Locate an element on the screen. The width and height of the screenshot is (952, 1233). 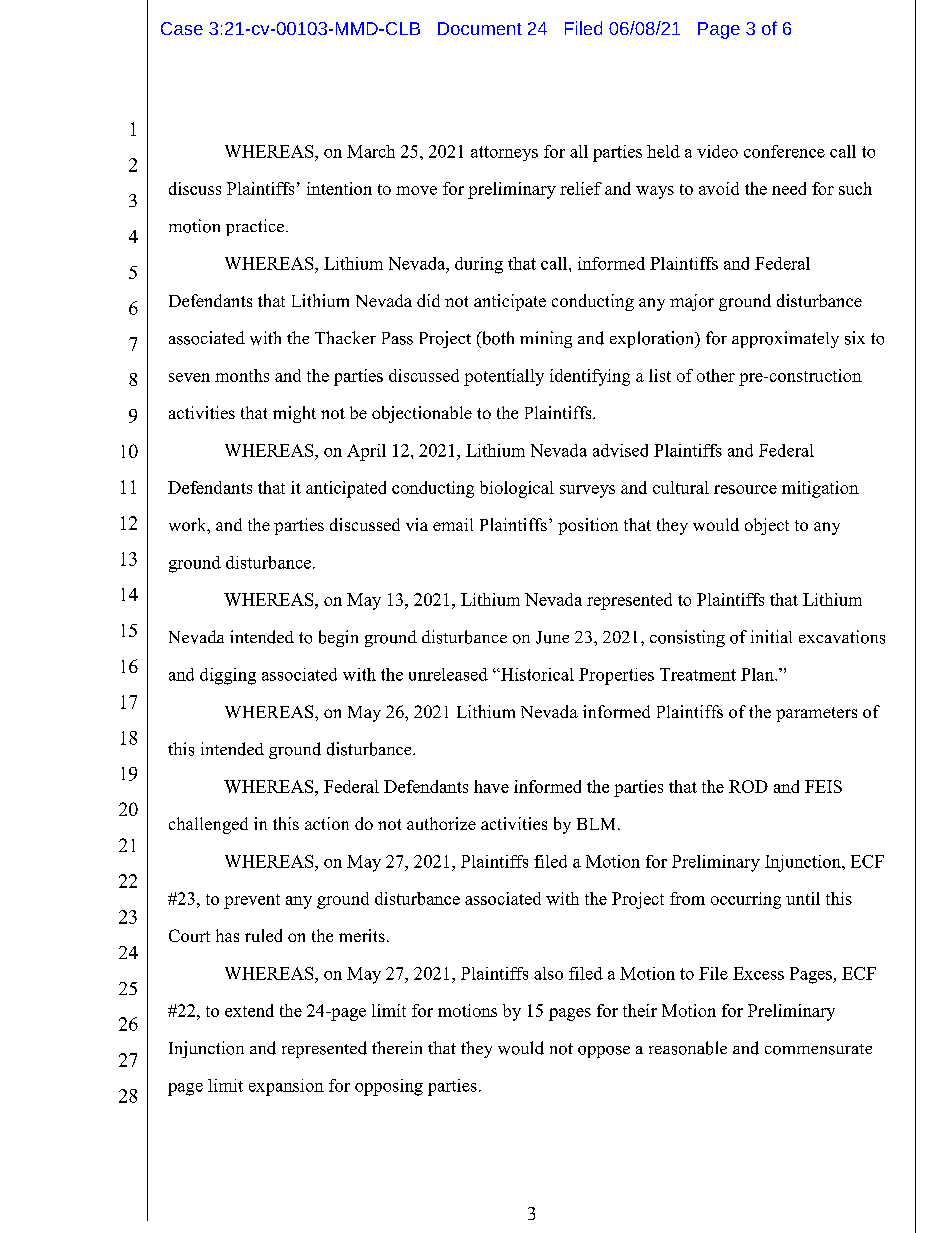
months is located at coordinates (242, 375).
